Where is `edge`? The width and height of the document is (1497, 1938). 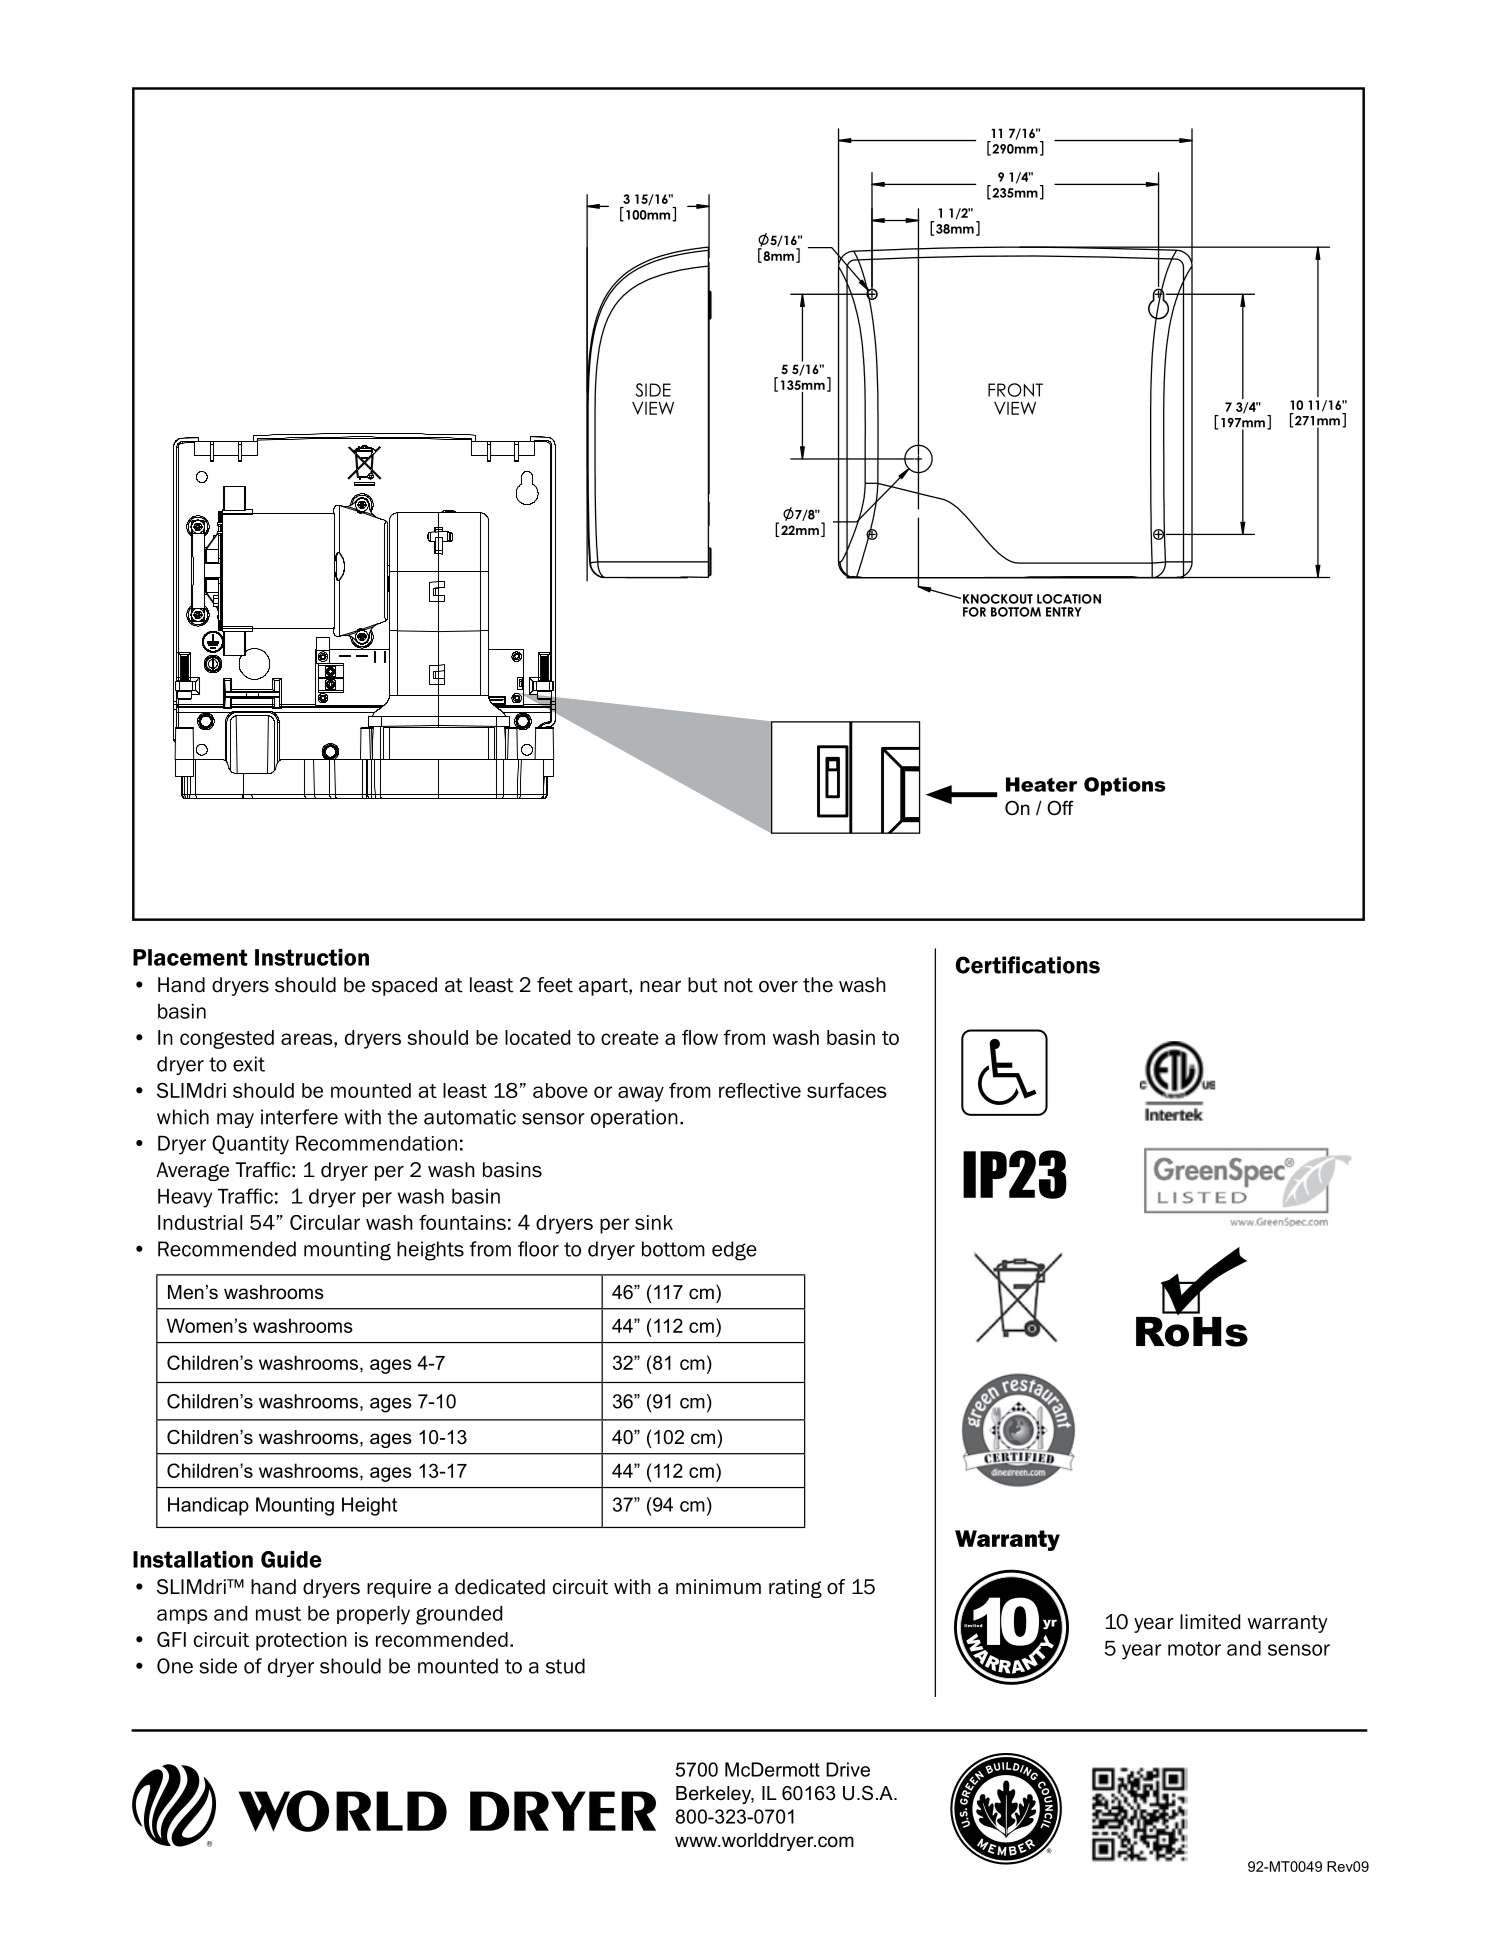 edge is located at coordinates (734, 1251).
